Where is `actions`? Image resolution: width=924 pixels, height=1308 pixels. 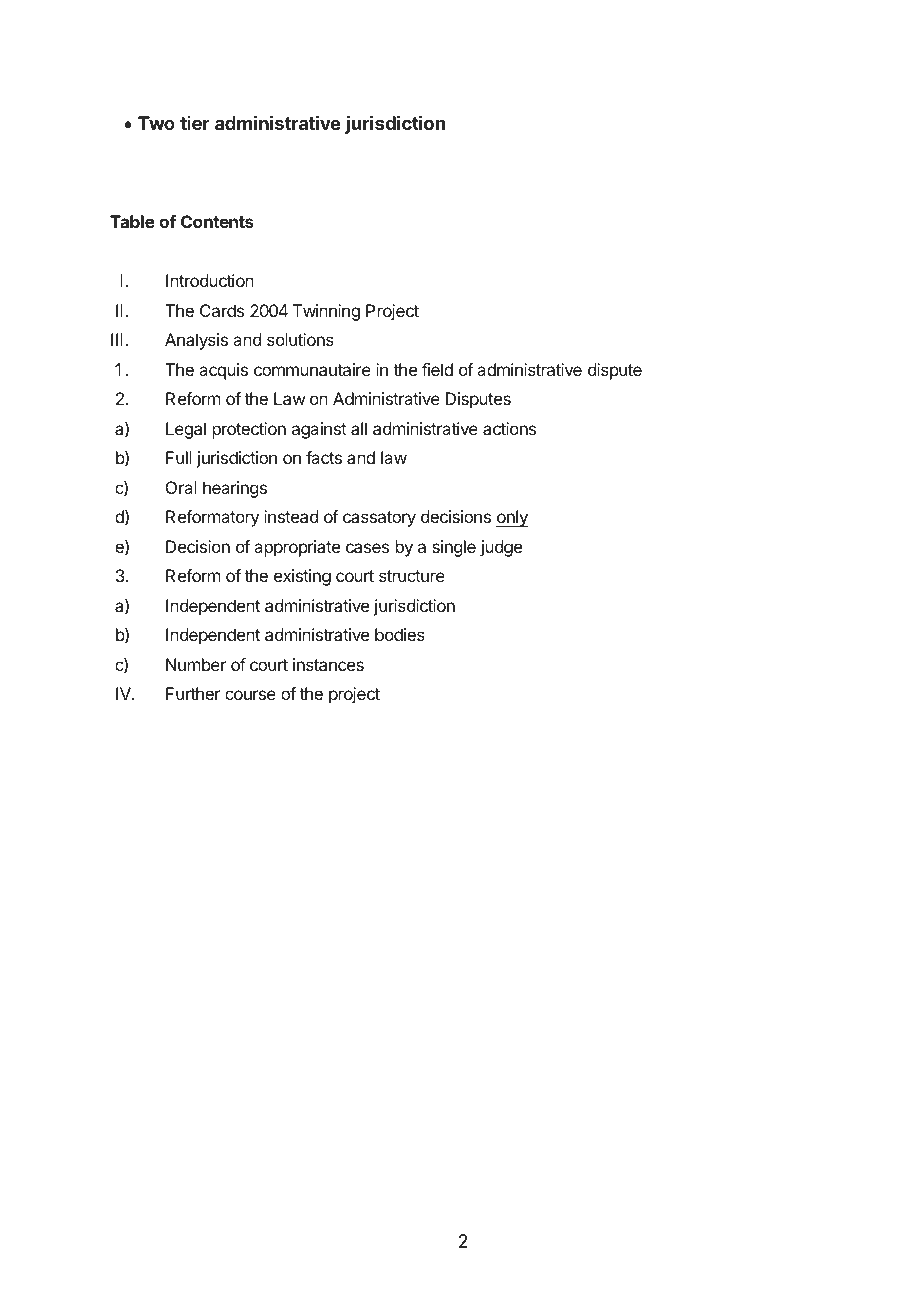
actions is located at coordinates (509, 428).
